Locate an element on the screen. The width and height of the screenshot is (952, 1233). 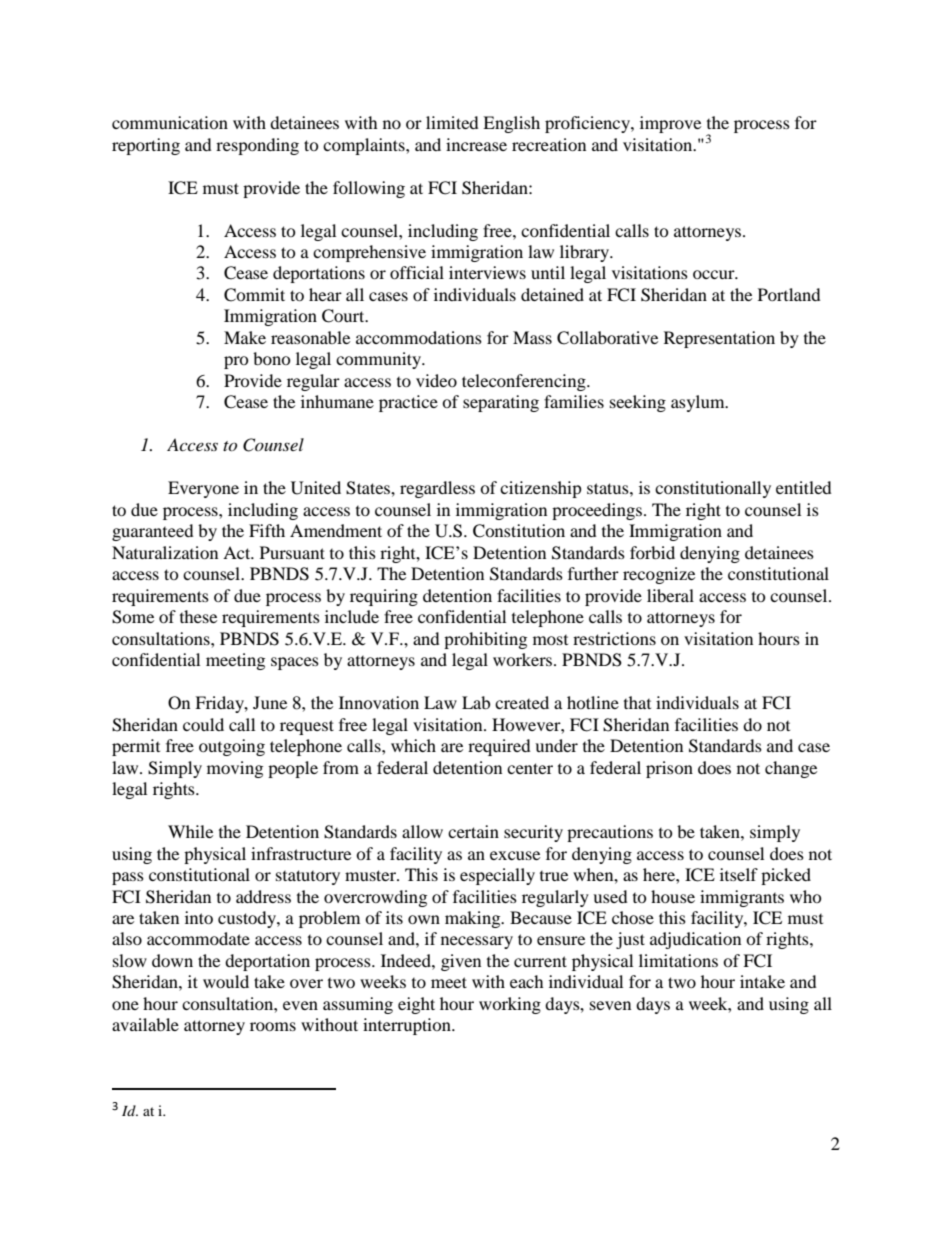
increase is located at coordinates (476, 144).
